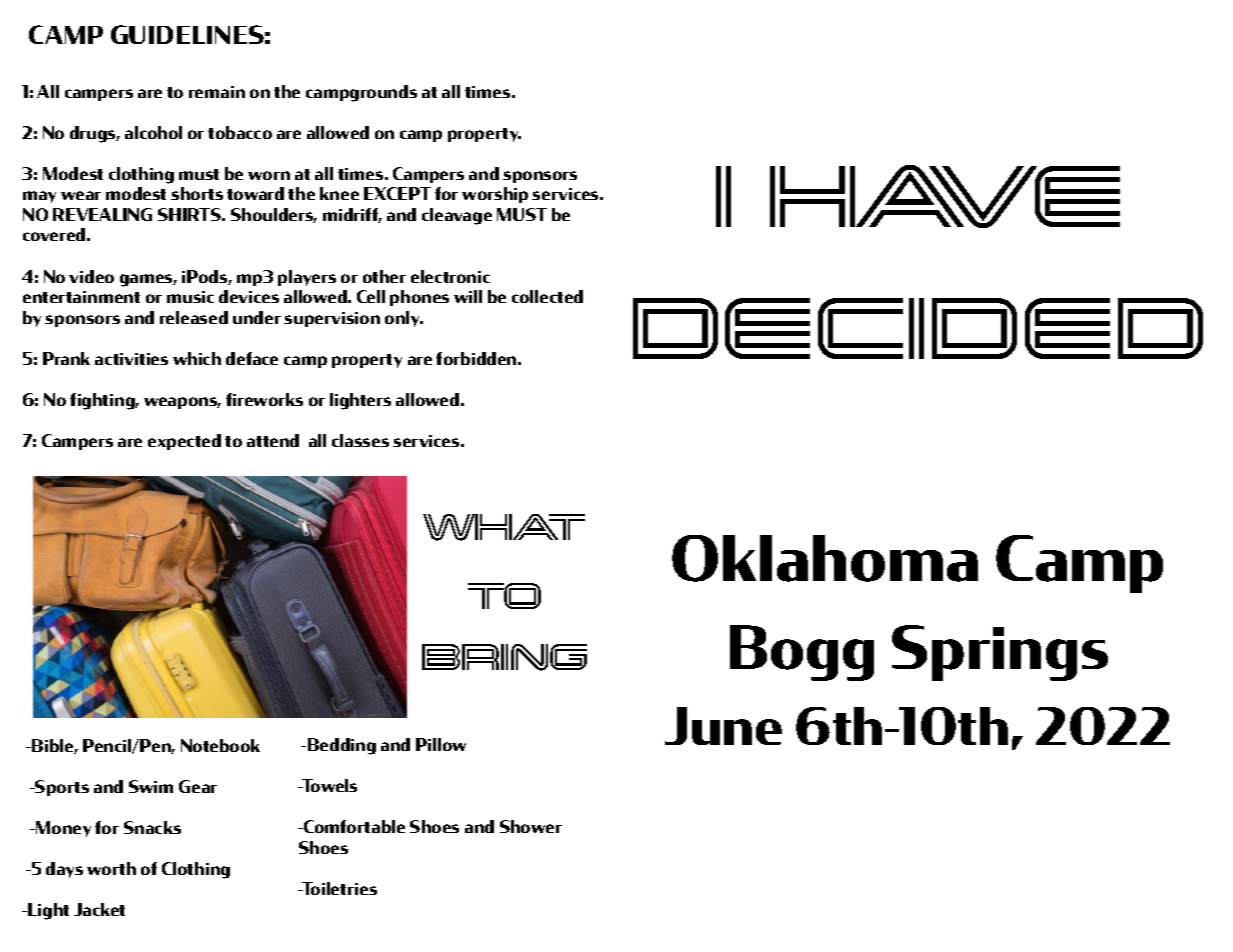  What do you see at coordinates (723, 726) in the document?
I see `June` at bounding box center [723, 726].
